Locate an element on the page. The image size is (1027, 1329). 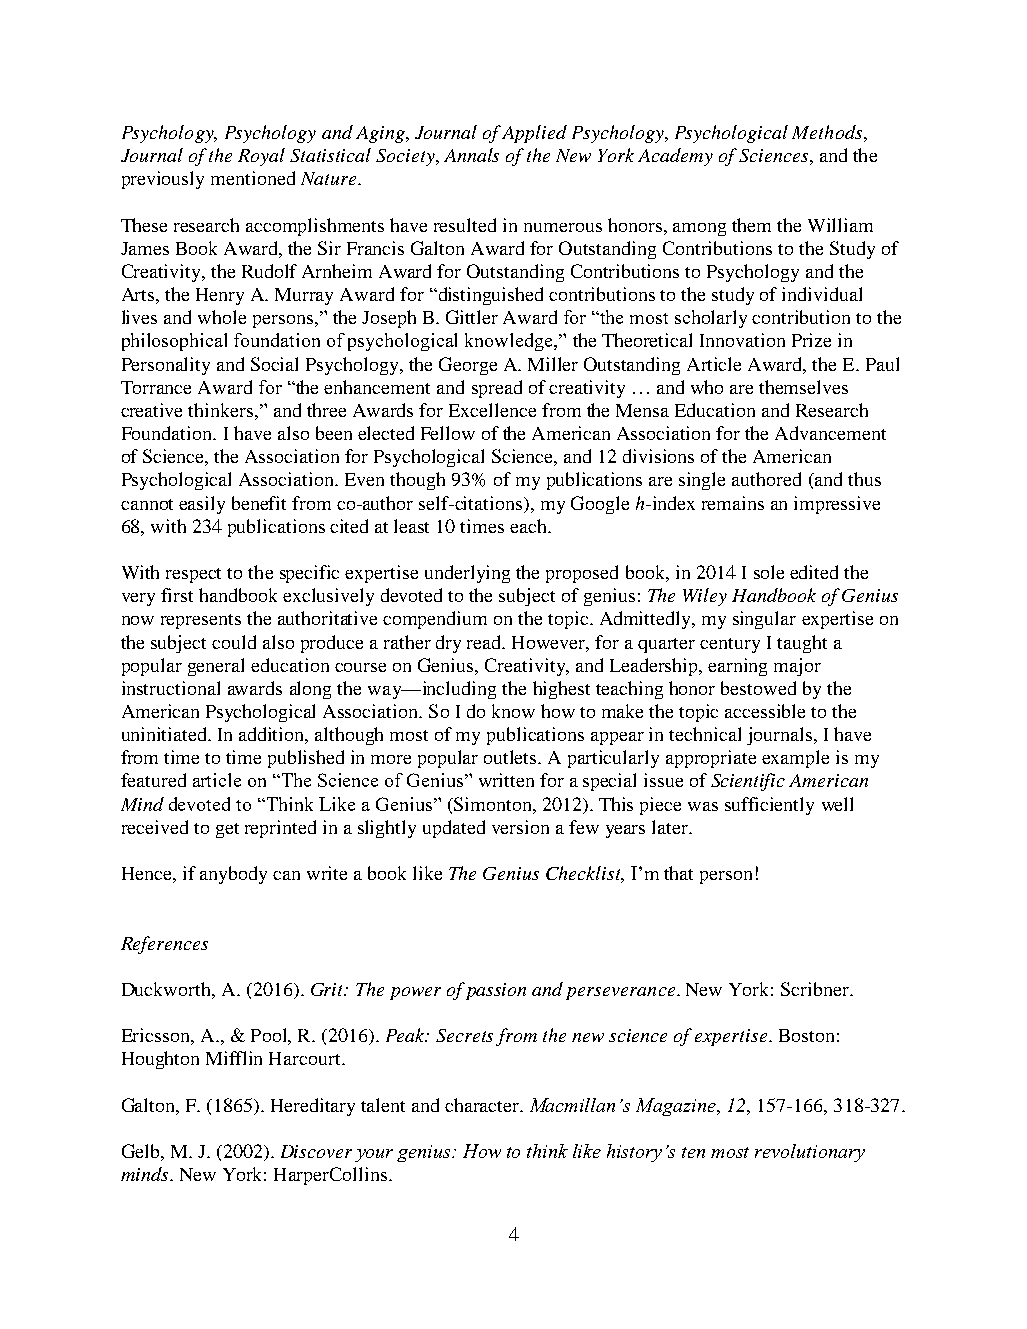
anybody is located at coordinates (233, 875).
